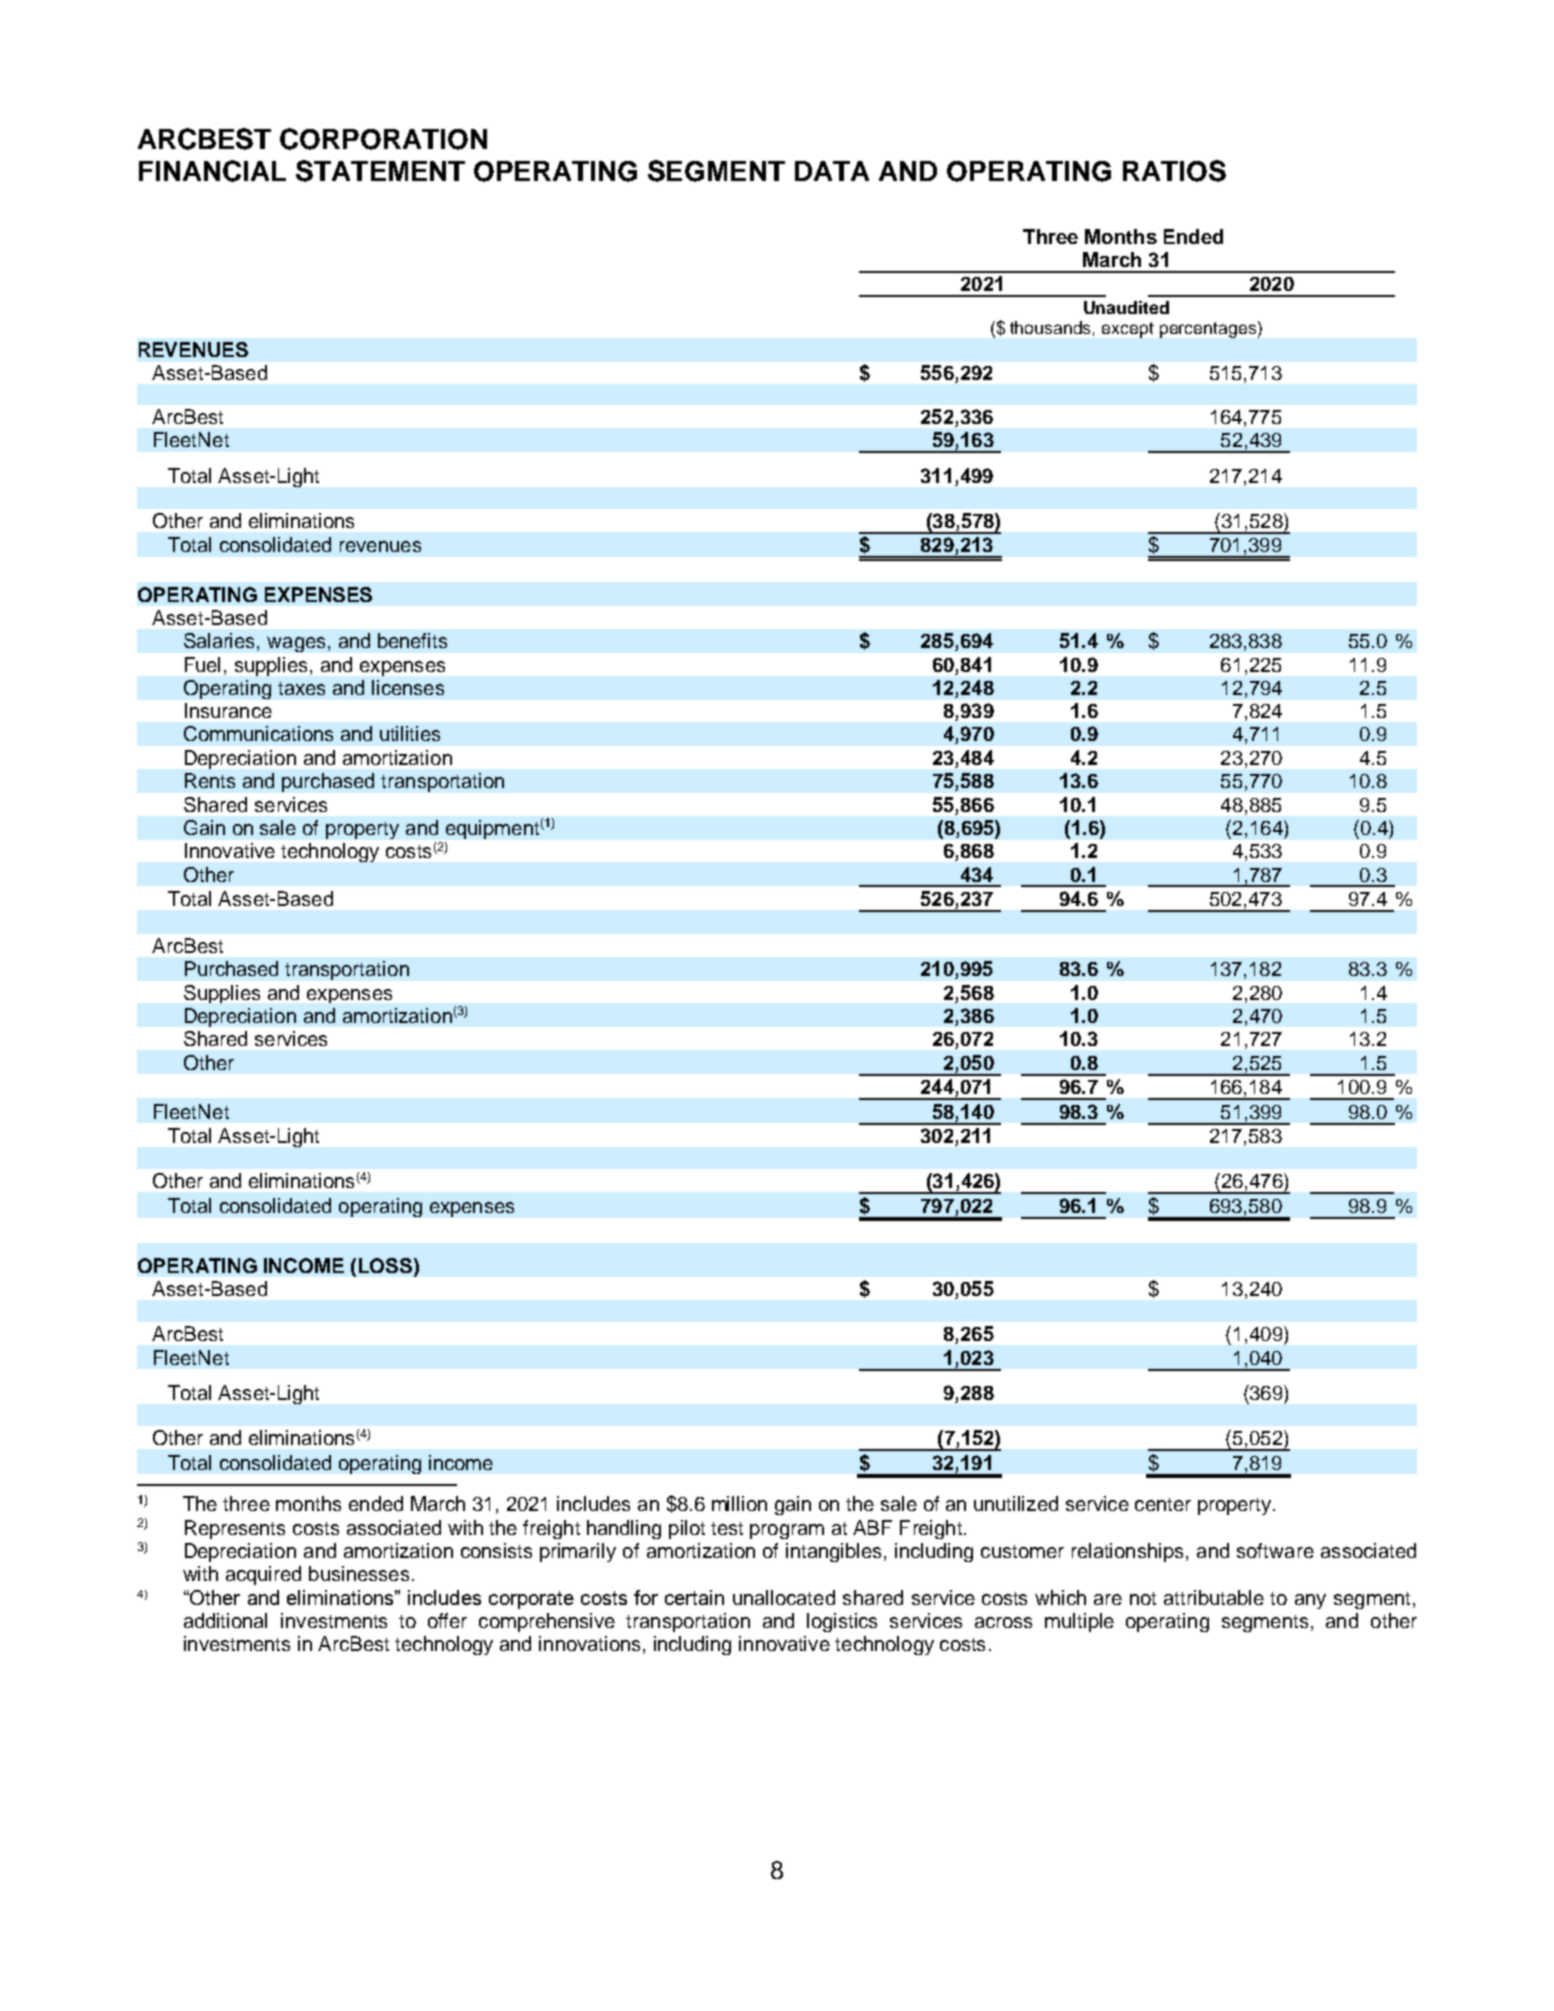 The height and width of the screenshot is (2011, 1554). Describe the element at coordinates (380, 171) in the screenshot. I see `STATEMENT` at that location.
